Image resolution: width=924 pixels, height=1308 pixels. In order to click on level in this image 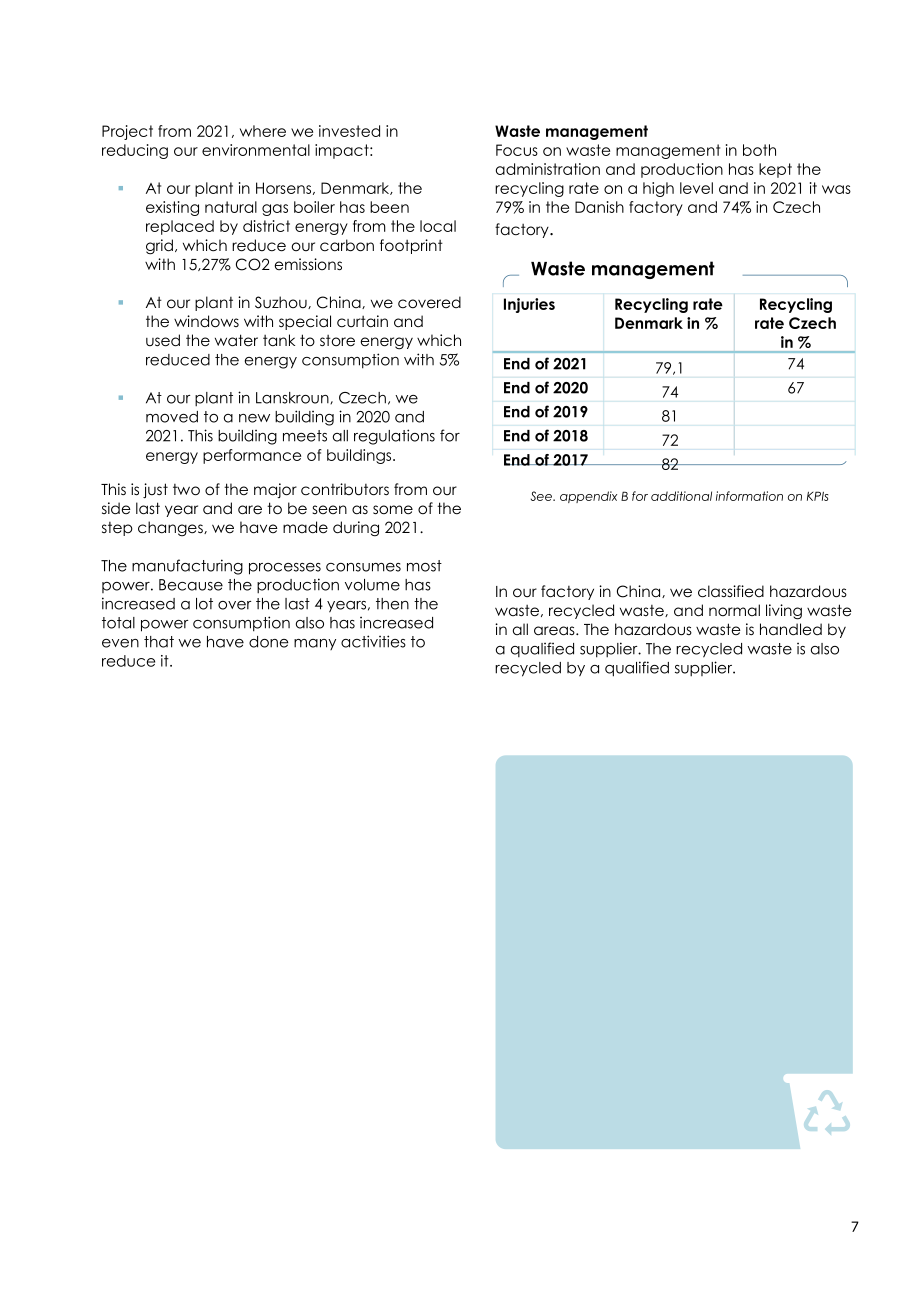, I will do `click(696, 188)`.
